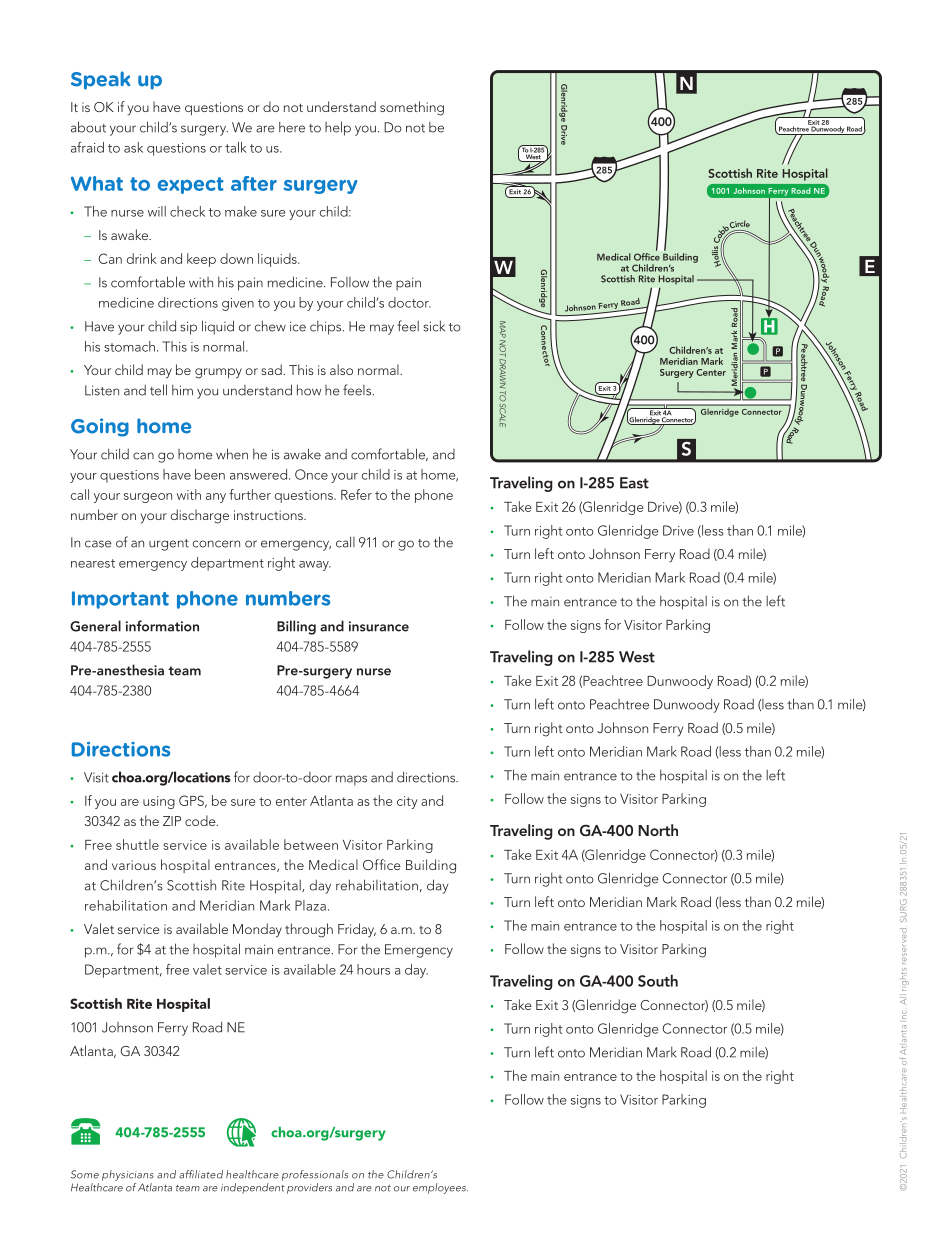 The width and height of the document is (952, 1233). Describe the element at coordinates (159, 802) in the document. I see `using` at that location.
